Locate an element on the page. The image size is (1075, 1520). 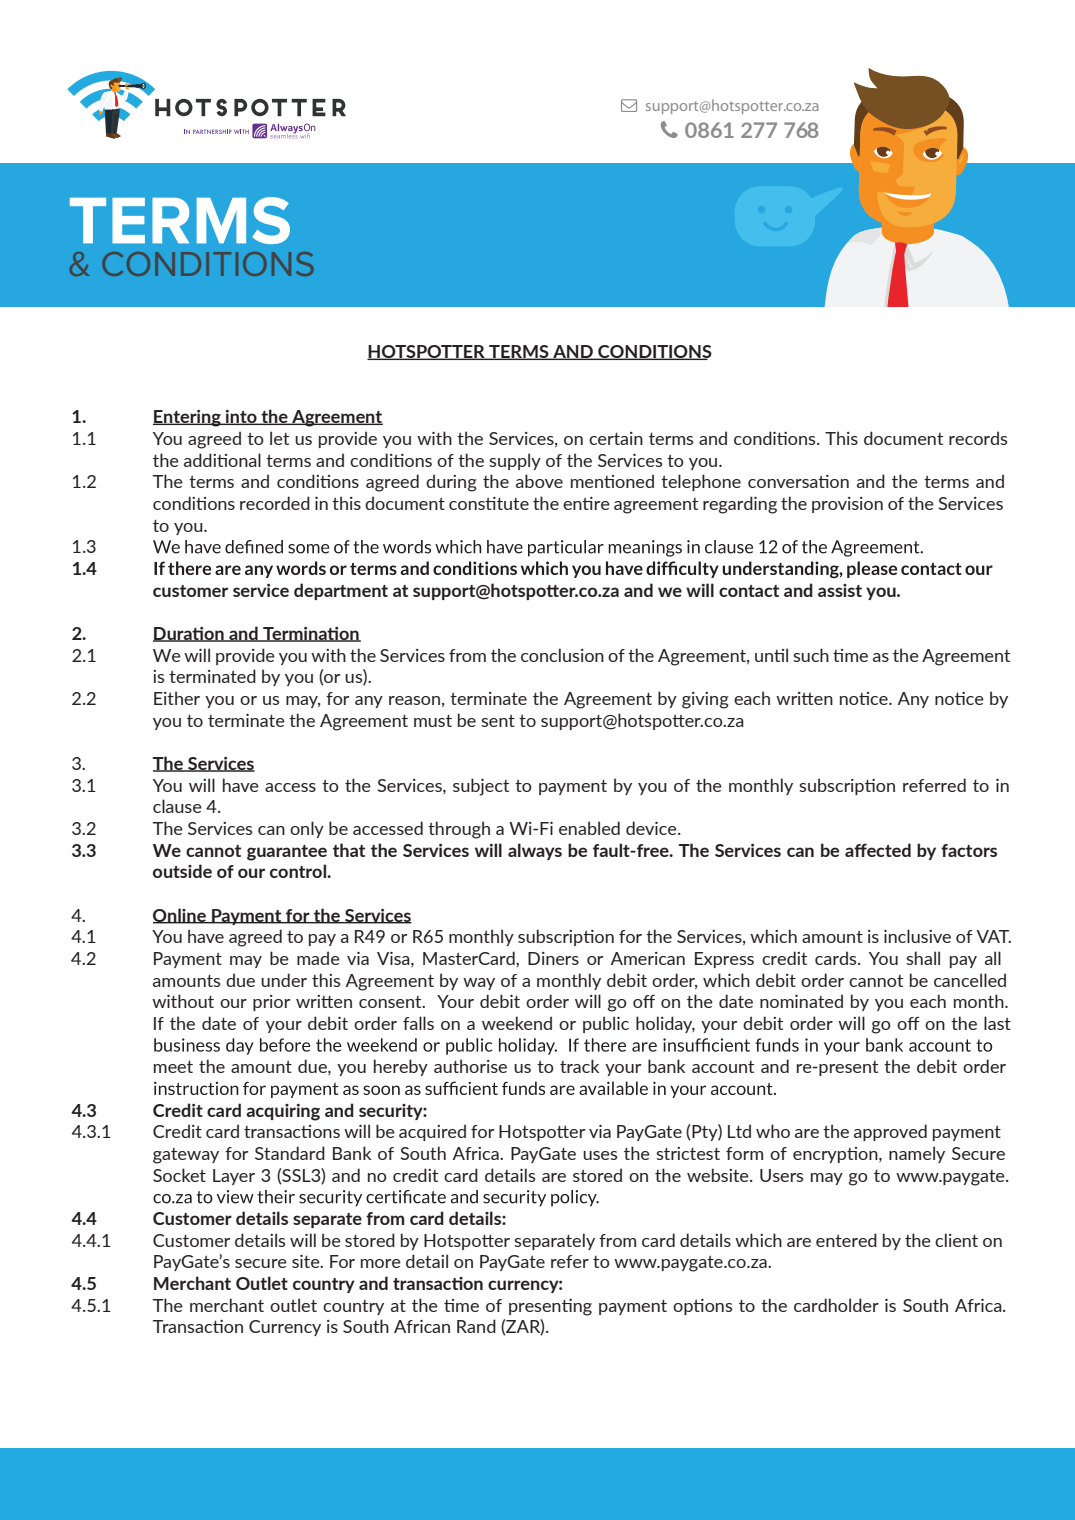
certain is located at coordinates (616, 438).
